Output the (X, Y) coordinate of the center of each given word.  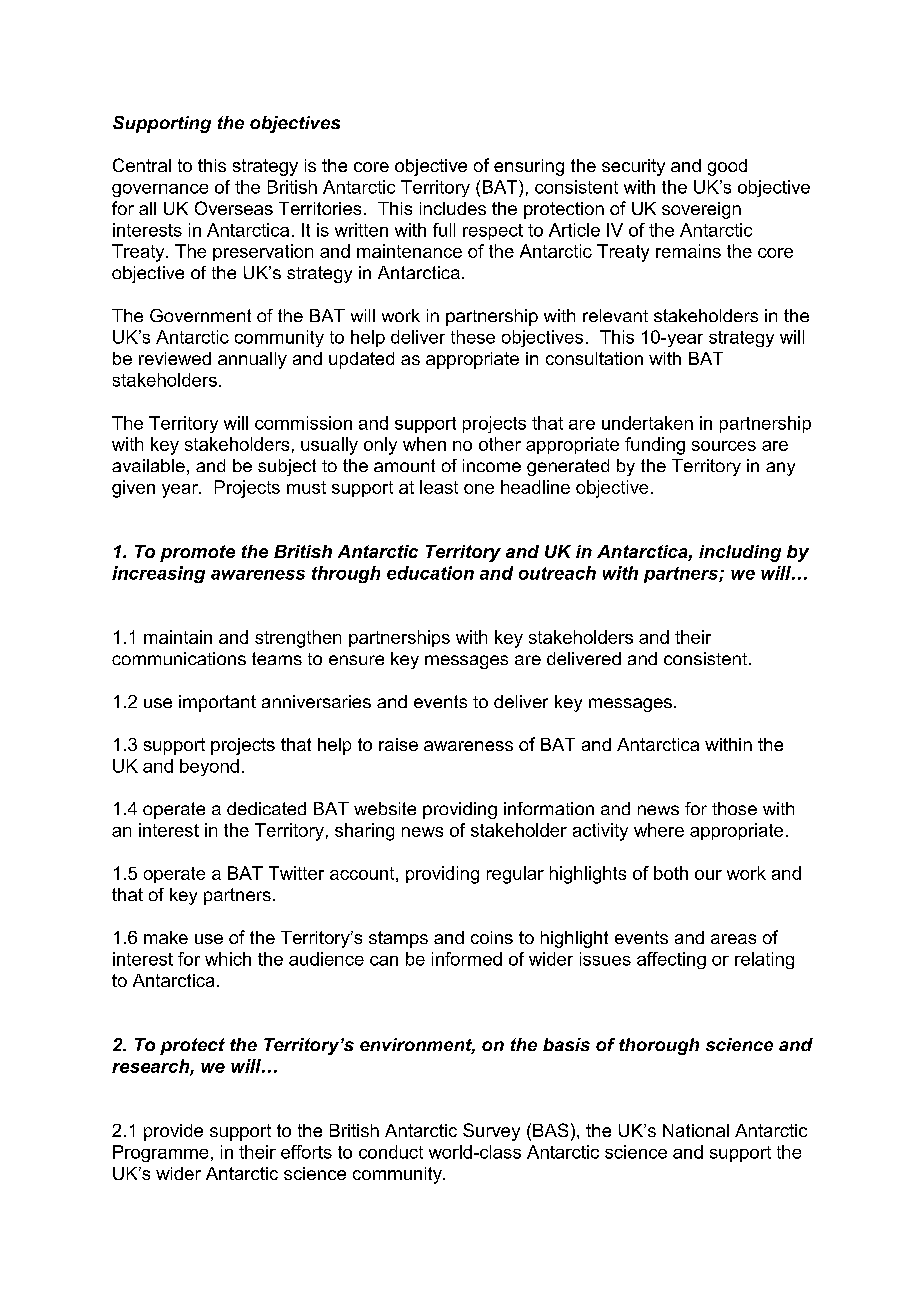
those (734, 808)
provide (173, 1132)
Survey (491, 1132)
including (740, 553)
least (439, 487)
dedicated (266, 808)
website (385, 808)
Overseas (234, 208)
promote (197, 553)
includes (453, 208)
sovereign (701, 210)
